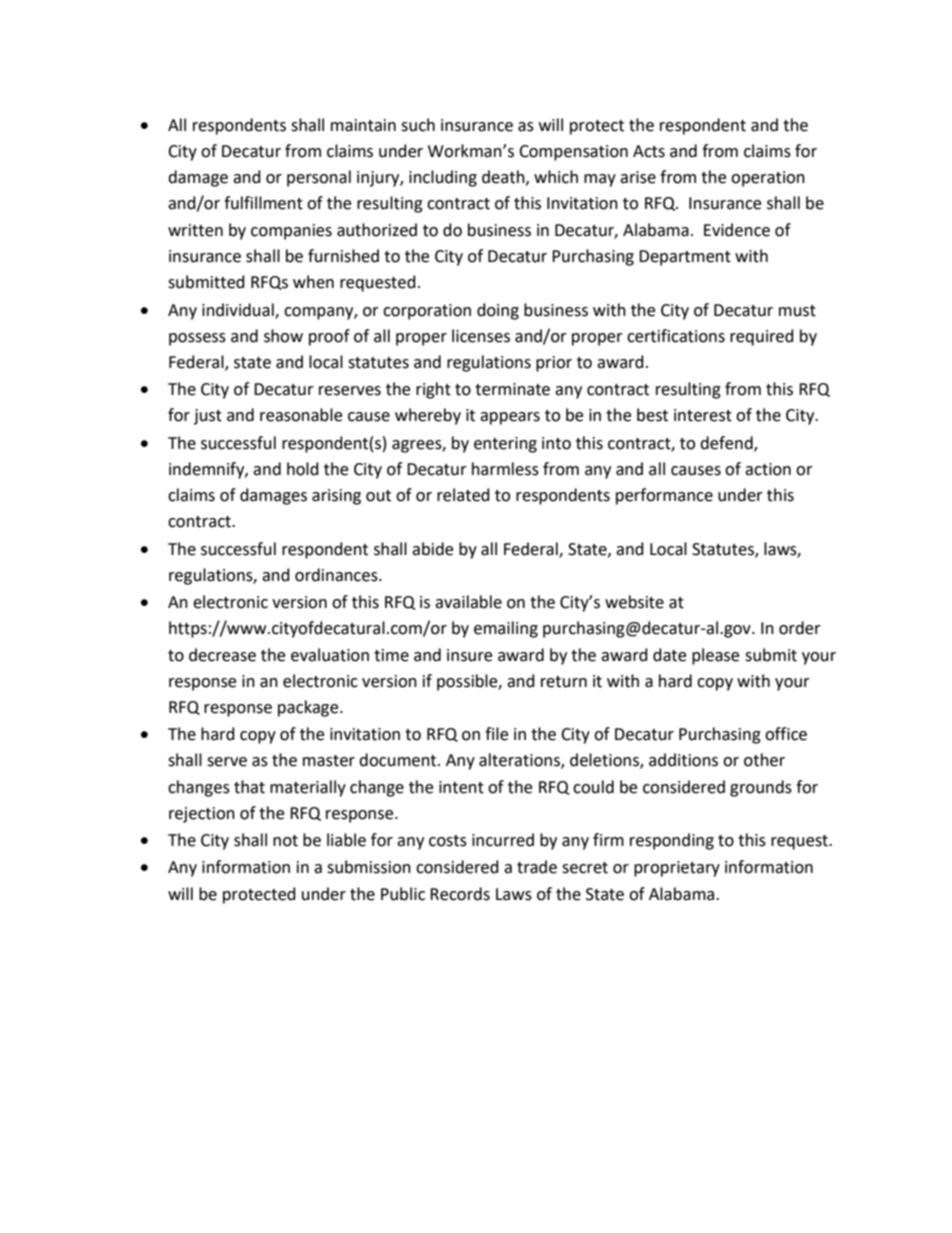  What do you see at coordinates (677, 869) in the document?
I see `proprietary` at bounding box center [677, 869].
